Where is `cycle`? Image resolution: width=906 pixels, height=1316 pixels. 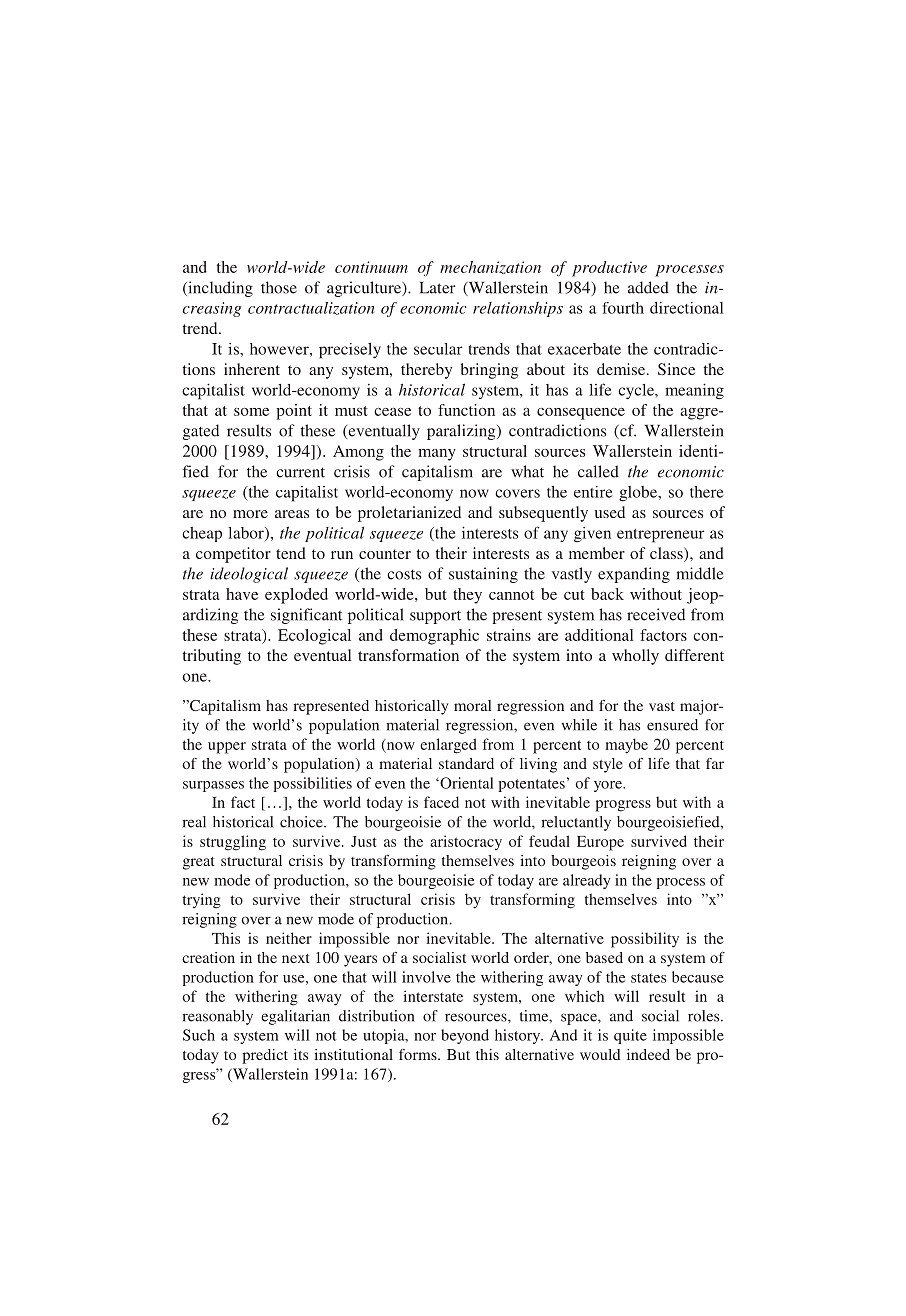
cycle is located at coordinates (637, 391).
